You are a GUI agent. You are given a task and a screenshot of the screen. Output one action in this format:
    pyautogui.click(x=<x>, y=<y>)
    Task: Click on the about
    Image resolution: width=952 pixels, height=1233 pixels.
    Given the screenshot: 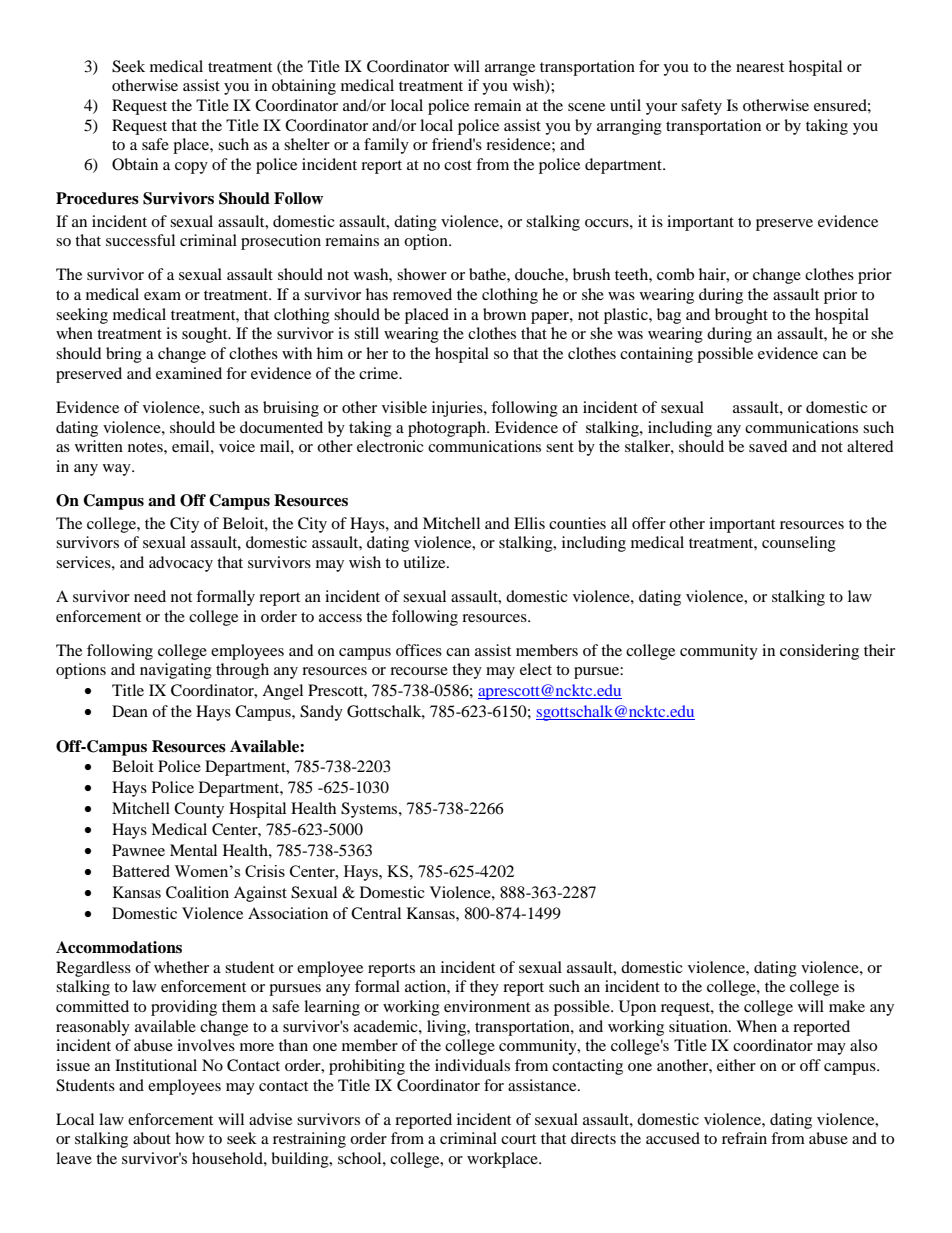 What is the action you would take?
    pyautogui.click(x=152, y=1138)
